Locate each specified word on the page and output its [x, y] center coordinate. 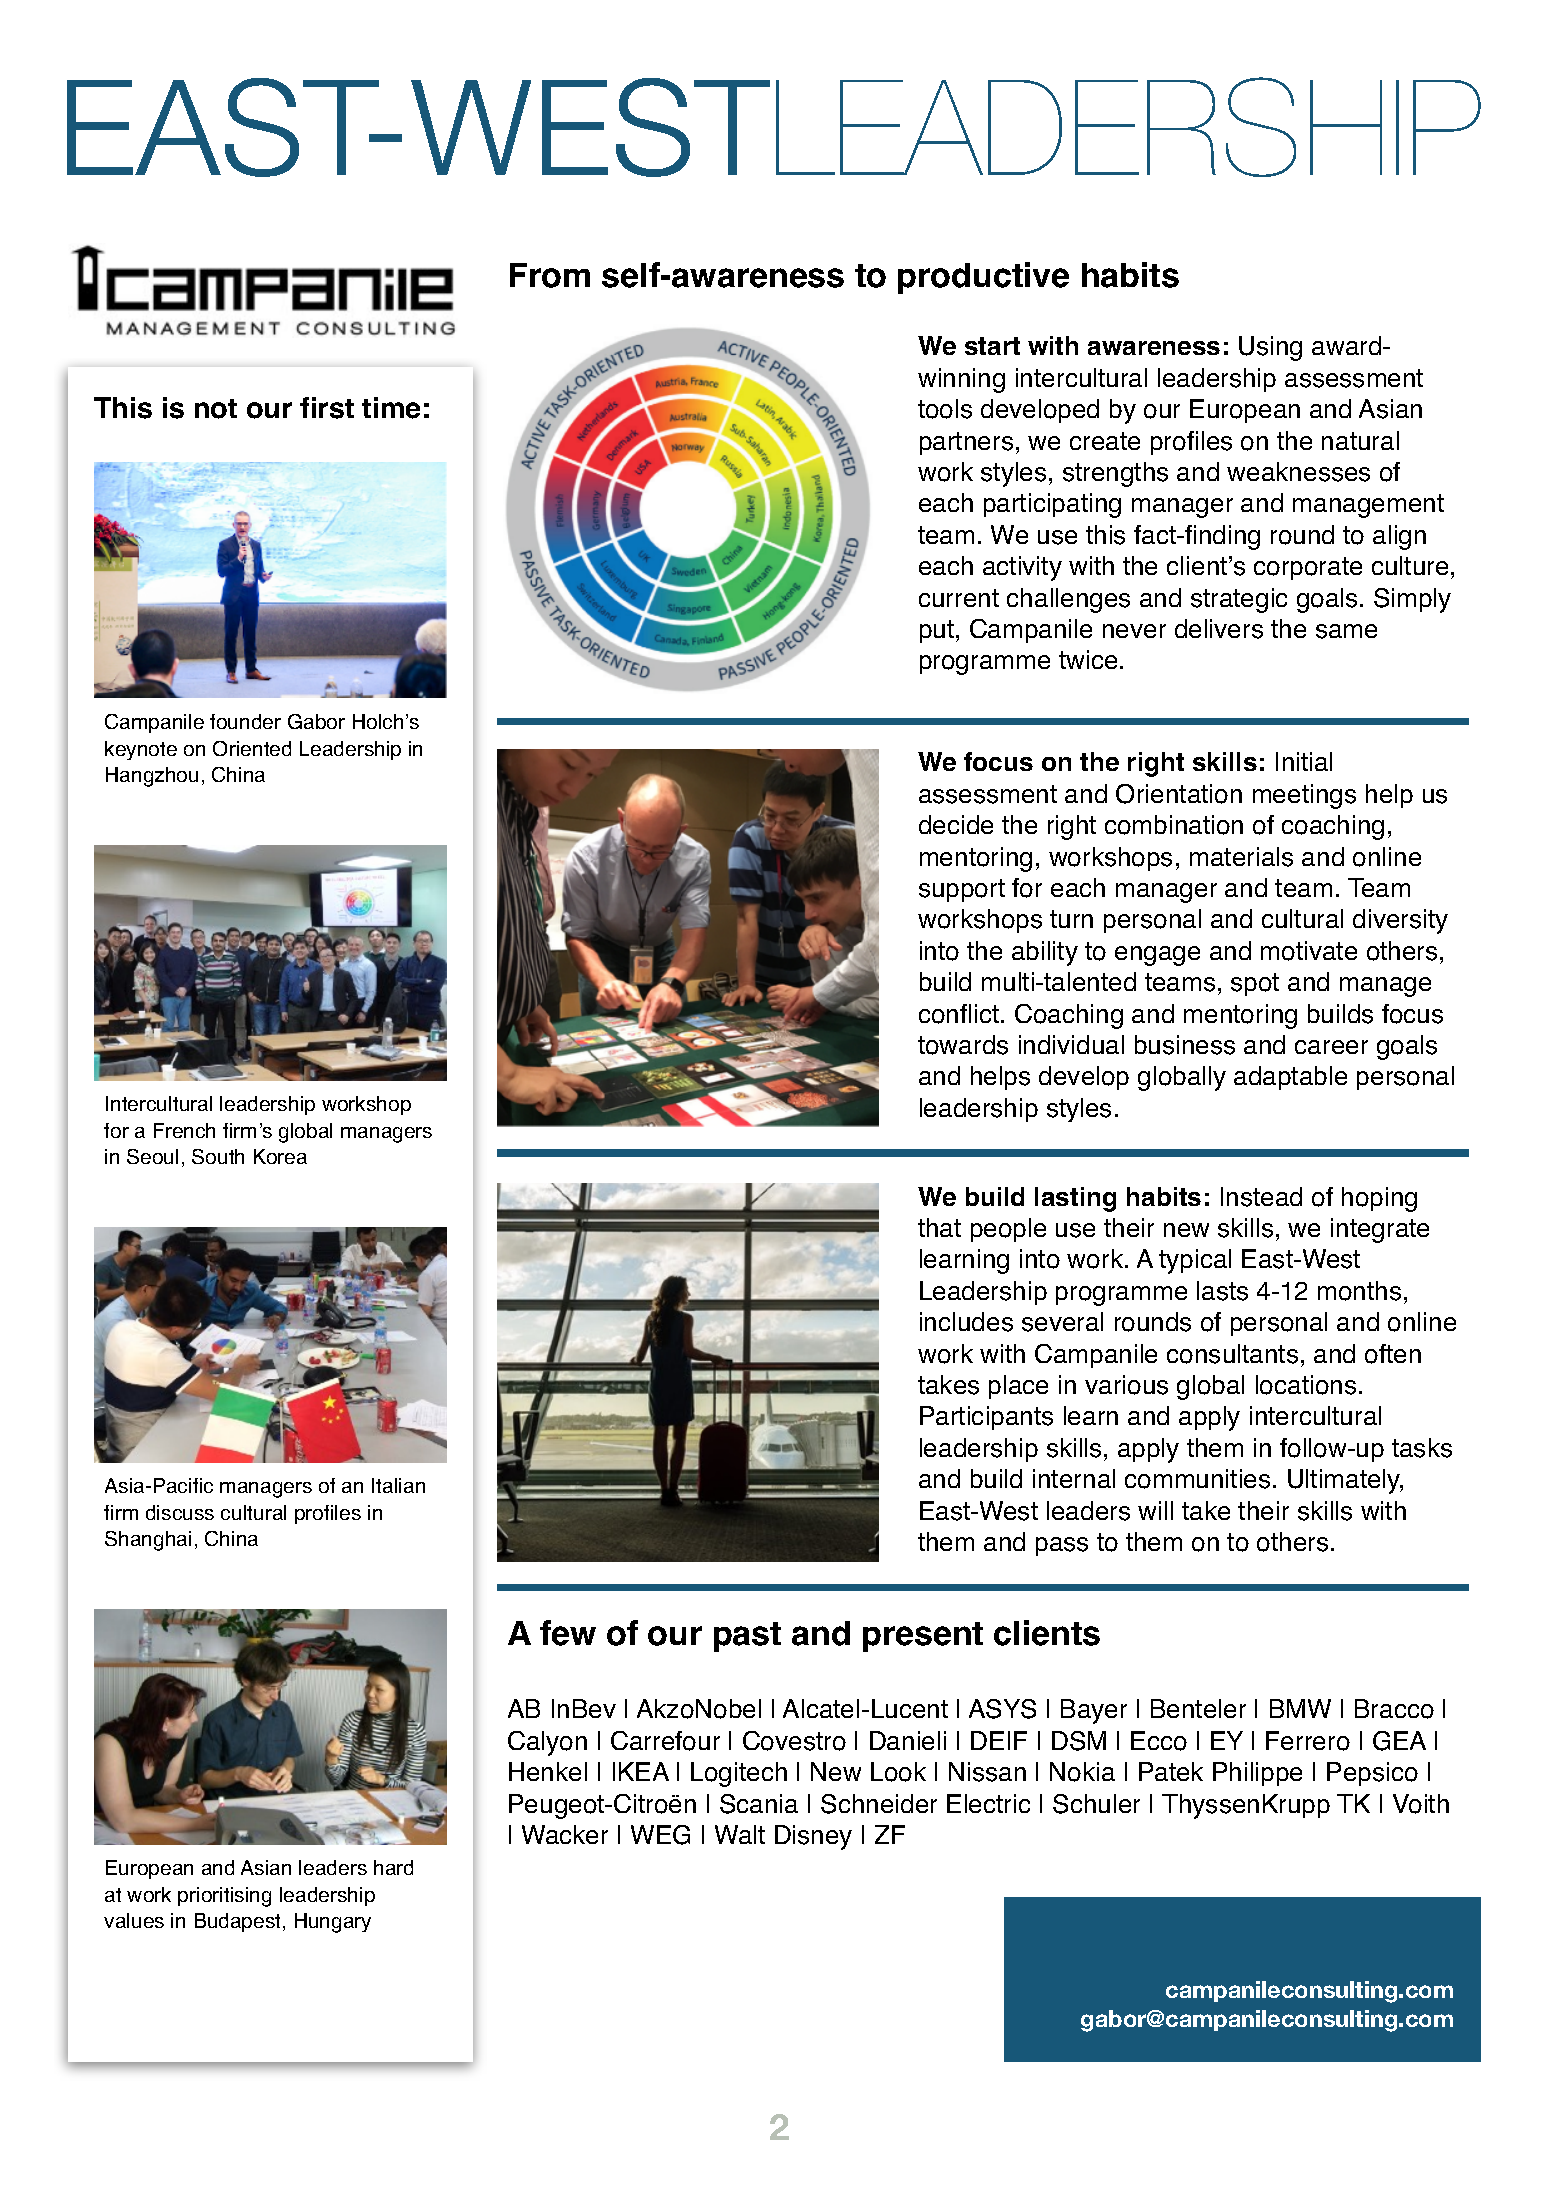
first [327, 408]
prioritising [224, 1897]
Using [1270, 348]
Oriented [252, 748]
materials [1241, 857]
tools [945, 409]
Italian [398, 1485]
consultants [1232, 1354]
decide [956, 824]
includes [966, 1322]
